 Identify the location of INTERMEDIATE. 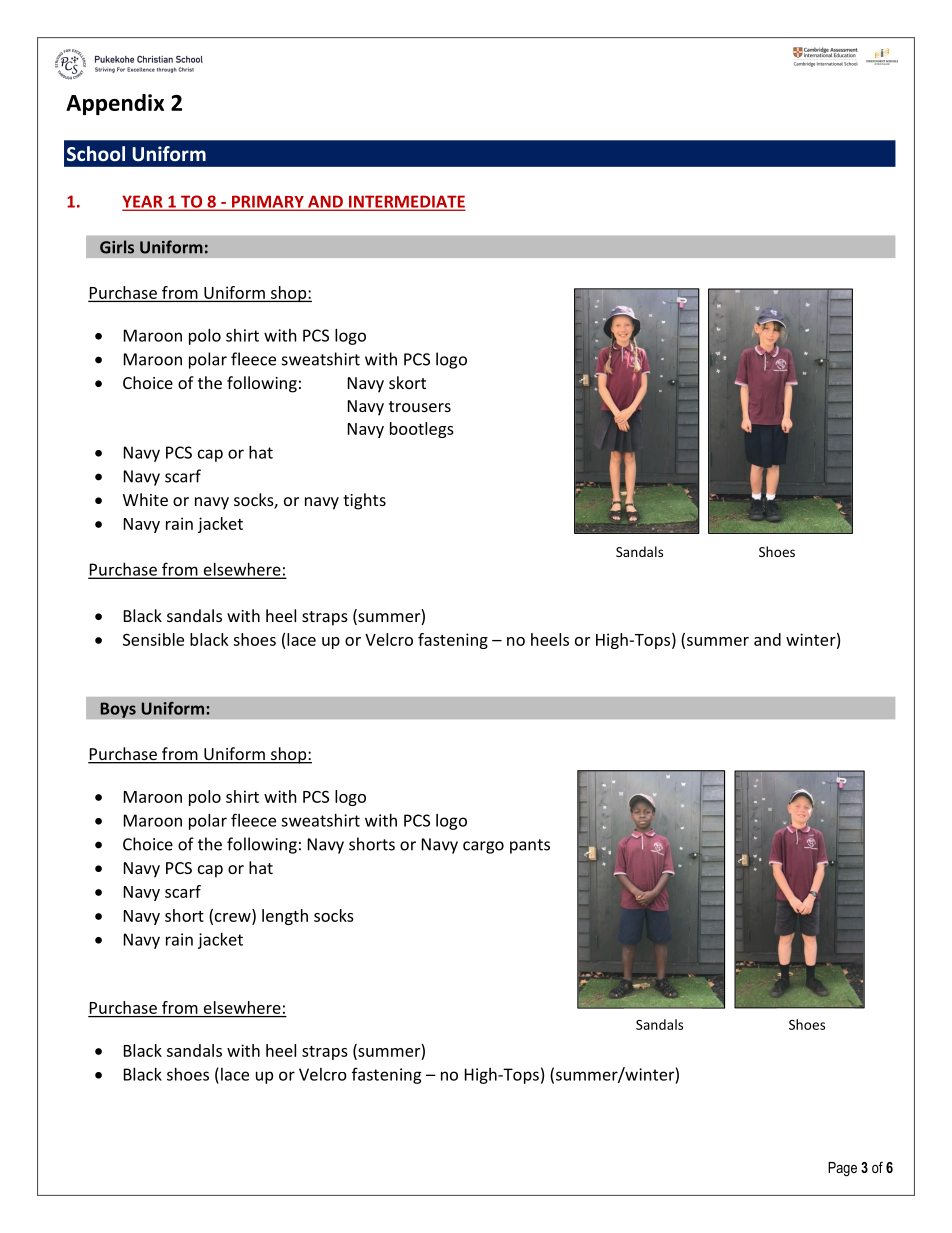
(406, 202).
